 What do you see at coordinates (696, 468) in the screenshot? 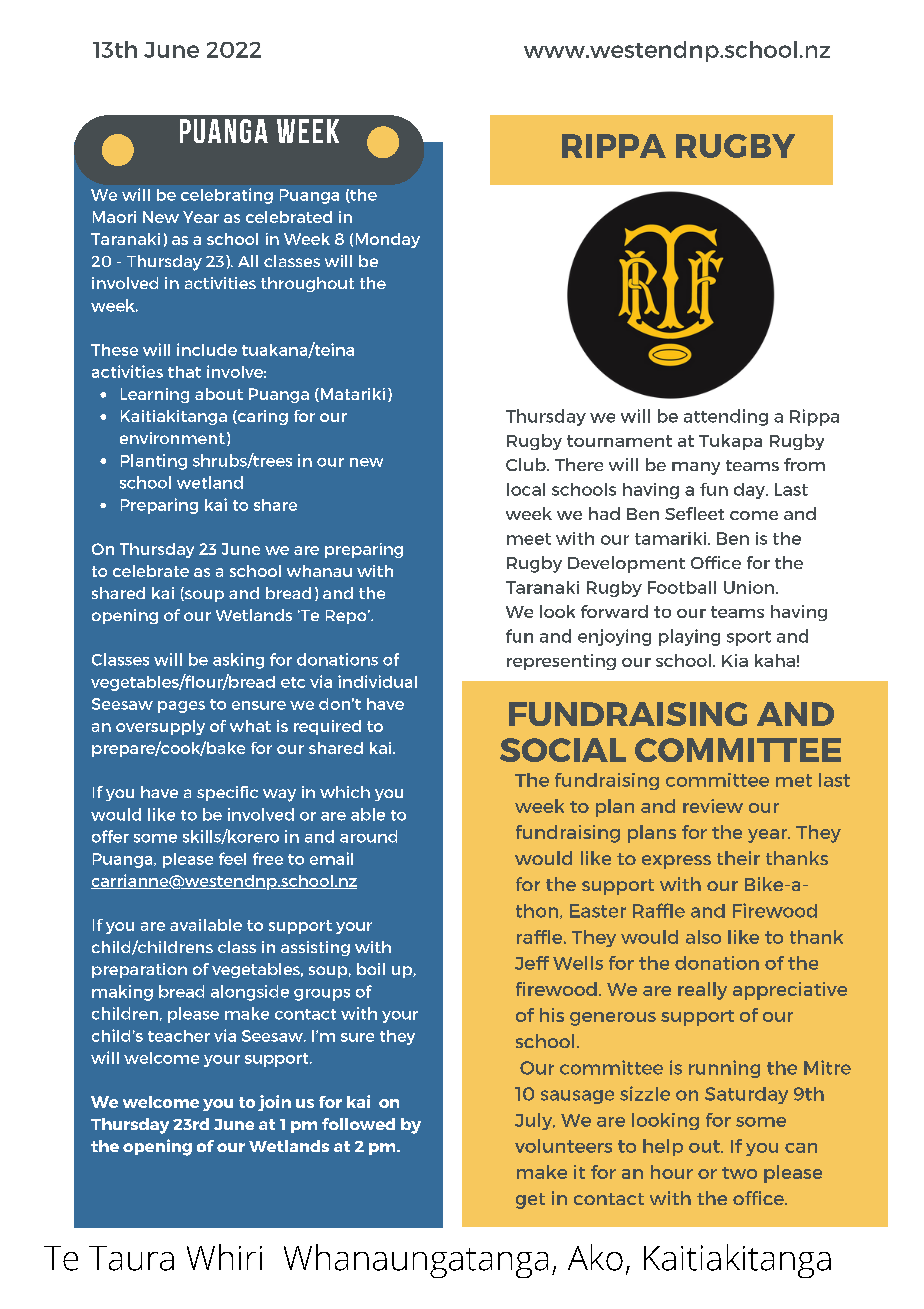
I see `many` at bounding box center [696, 468].
